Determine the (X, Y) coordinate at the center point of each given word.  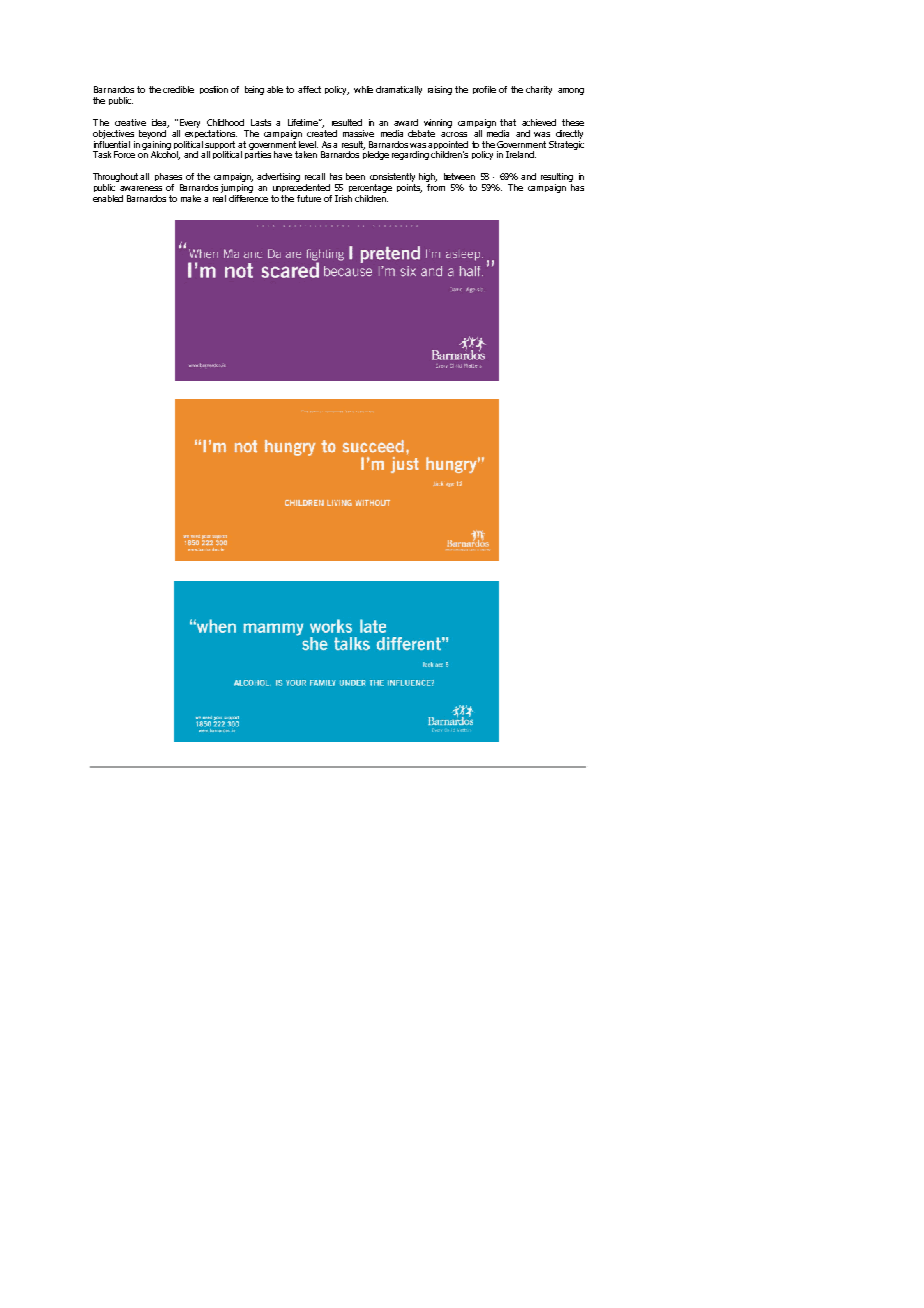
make (191, 198)
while (363, 89)
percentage (370, 188)
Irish (343, 198)
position (214, 90)
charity (539, 90)
